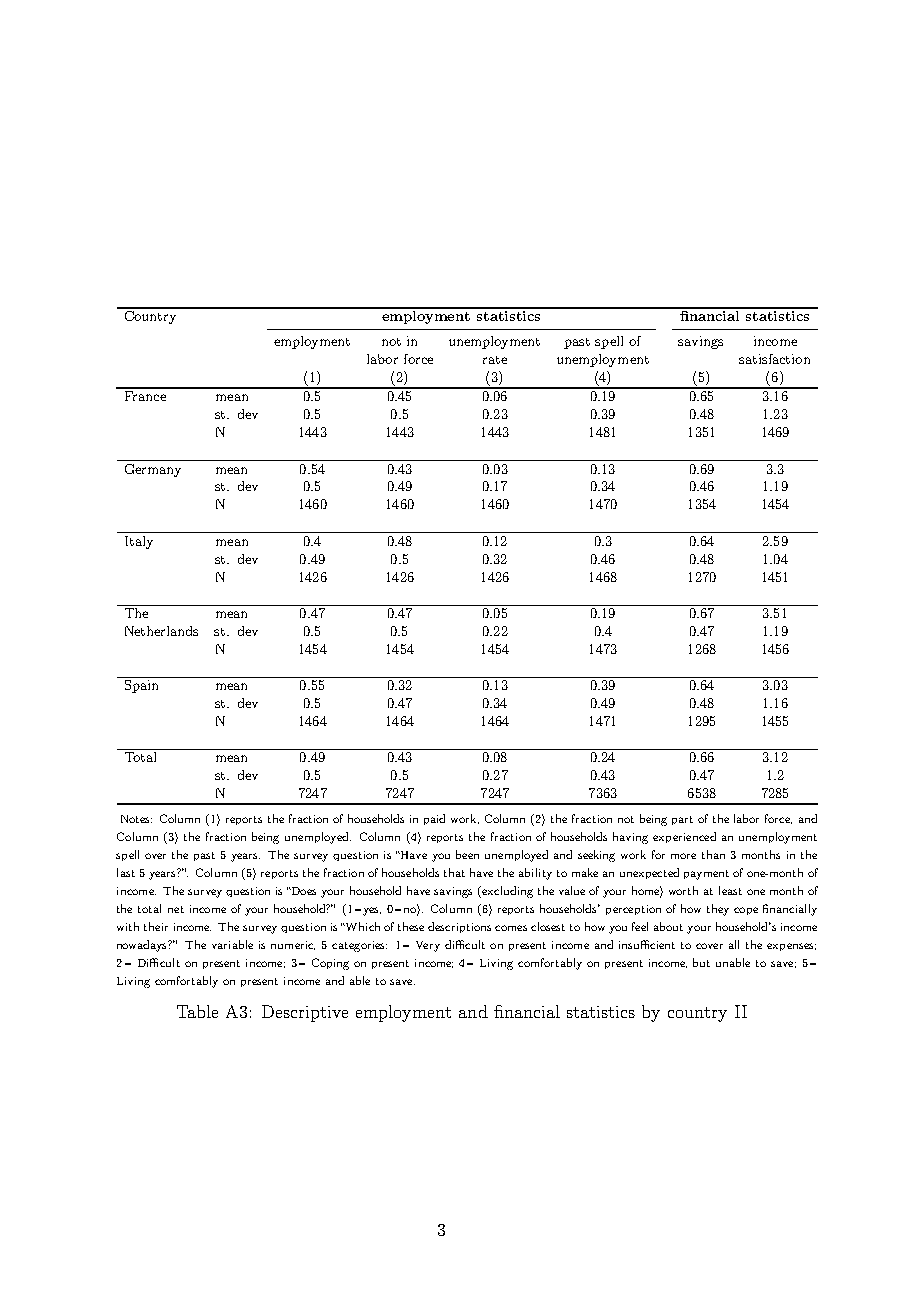 The width and height of the screenshot is (924, 1308). I want to click on having, so click(630, 838).
